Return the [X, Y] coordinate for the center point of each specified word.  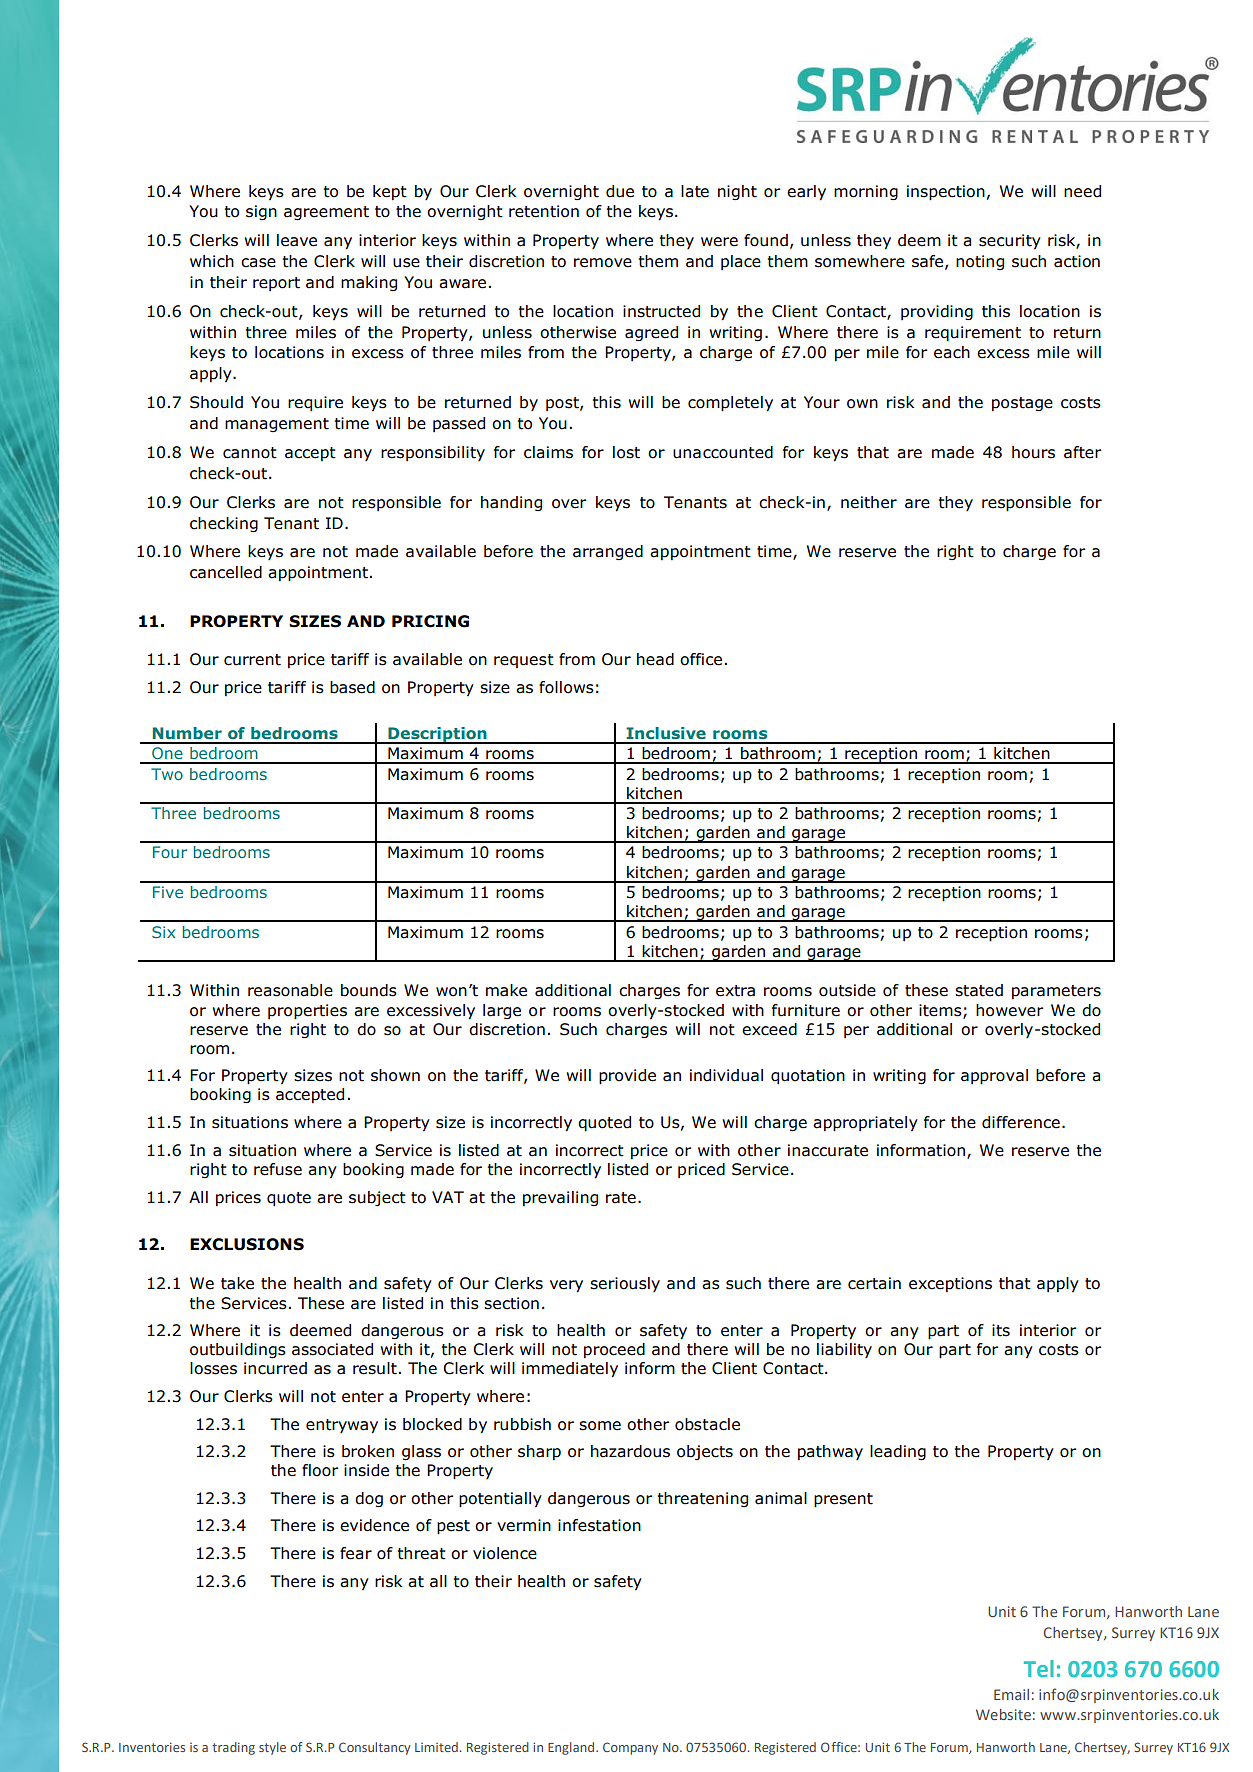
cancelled [226, 572]
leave [297, 240]
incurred [275, 1368]
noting [980, 262]
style [272, 1748]
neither [869, 502]
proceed [614, 1350]
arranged [608, 552]
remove [603, 263]
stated [979, 990]
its [1001, 1330]
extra [735, 991]
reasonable [290, 990]
